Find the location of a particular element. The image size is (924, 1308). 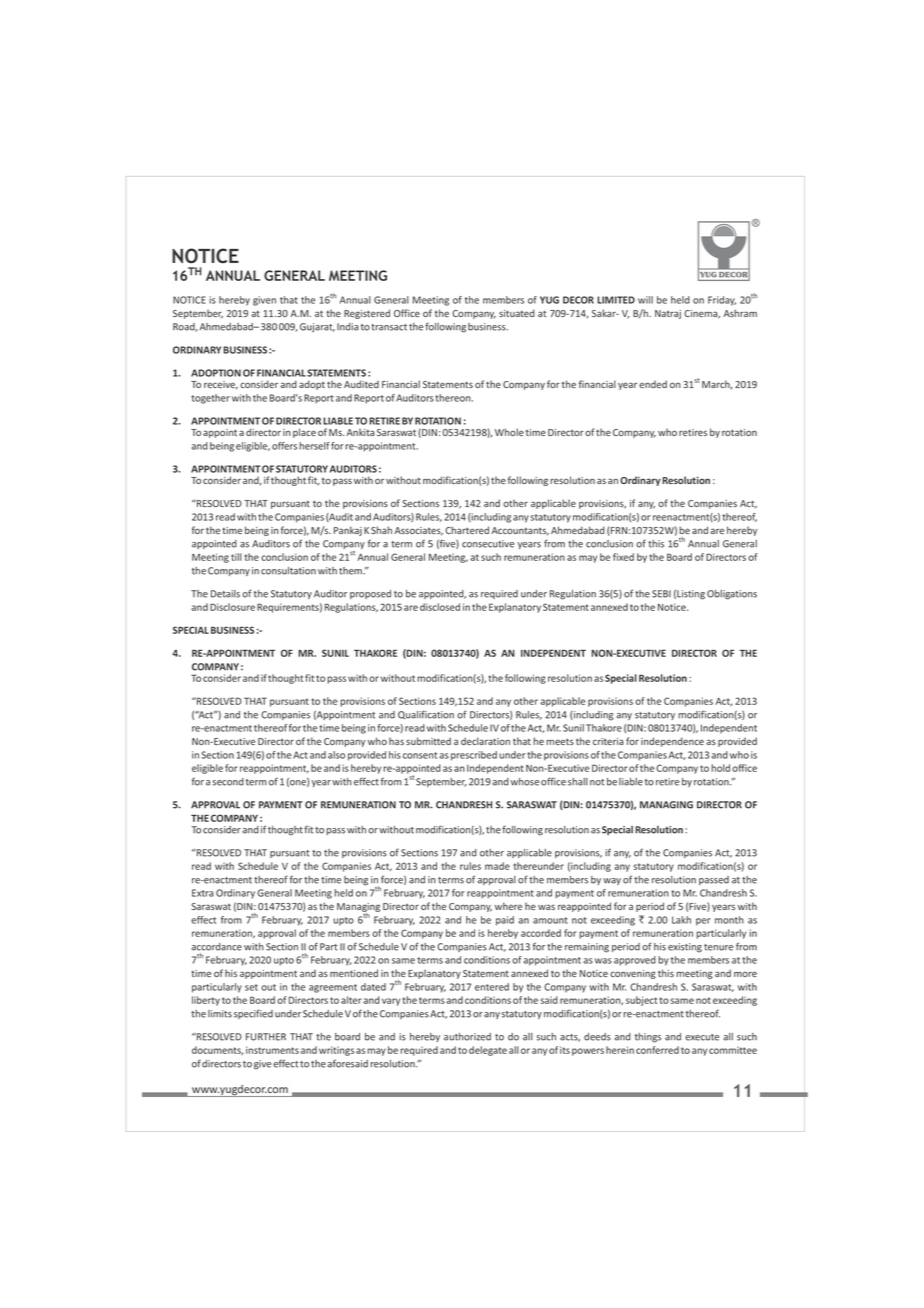

Qualification is located at coordinates (426, 714).
